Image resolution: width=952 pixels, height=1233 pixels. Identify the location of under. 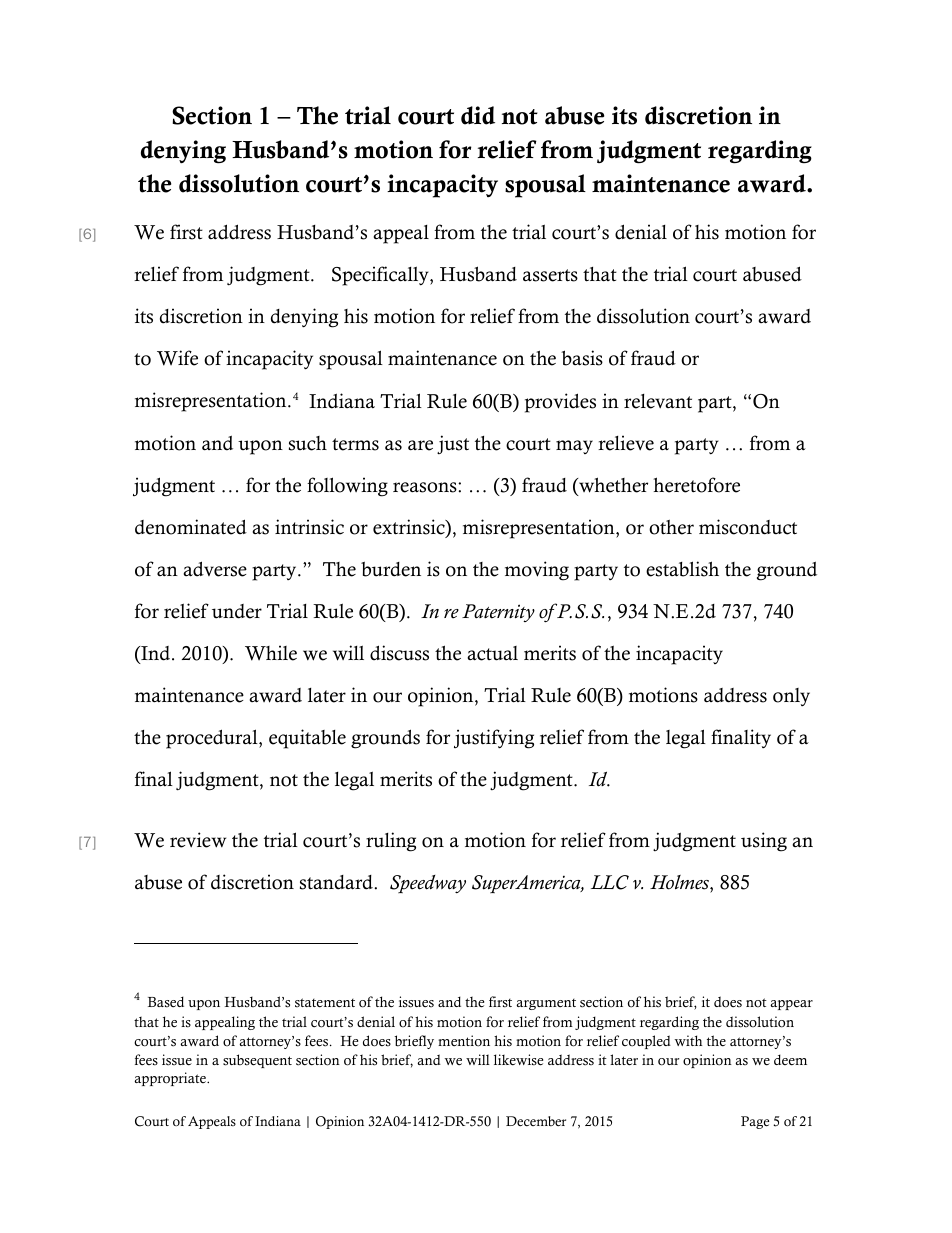
(237, 611).
